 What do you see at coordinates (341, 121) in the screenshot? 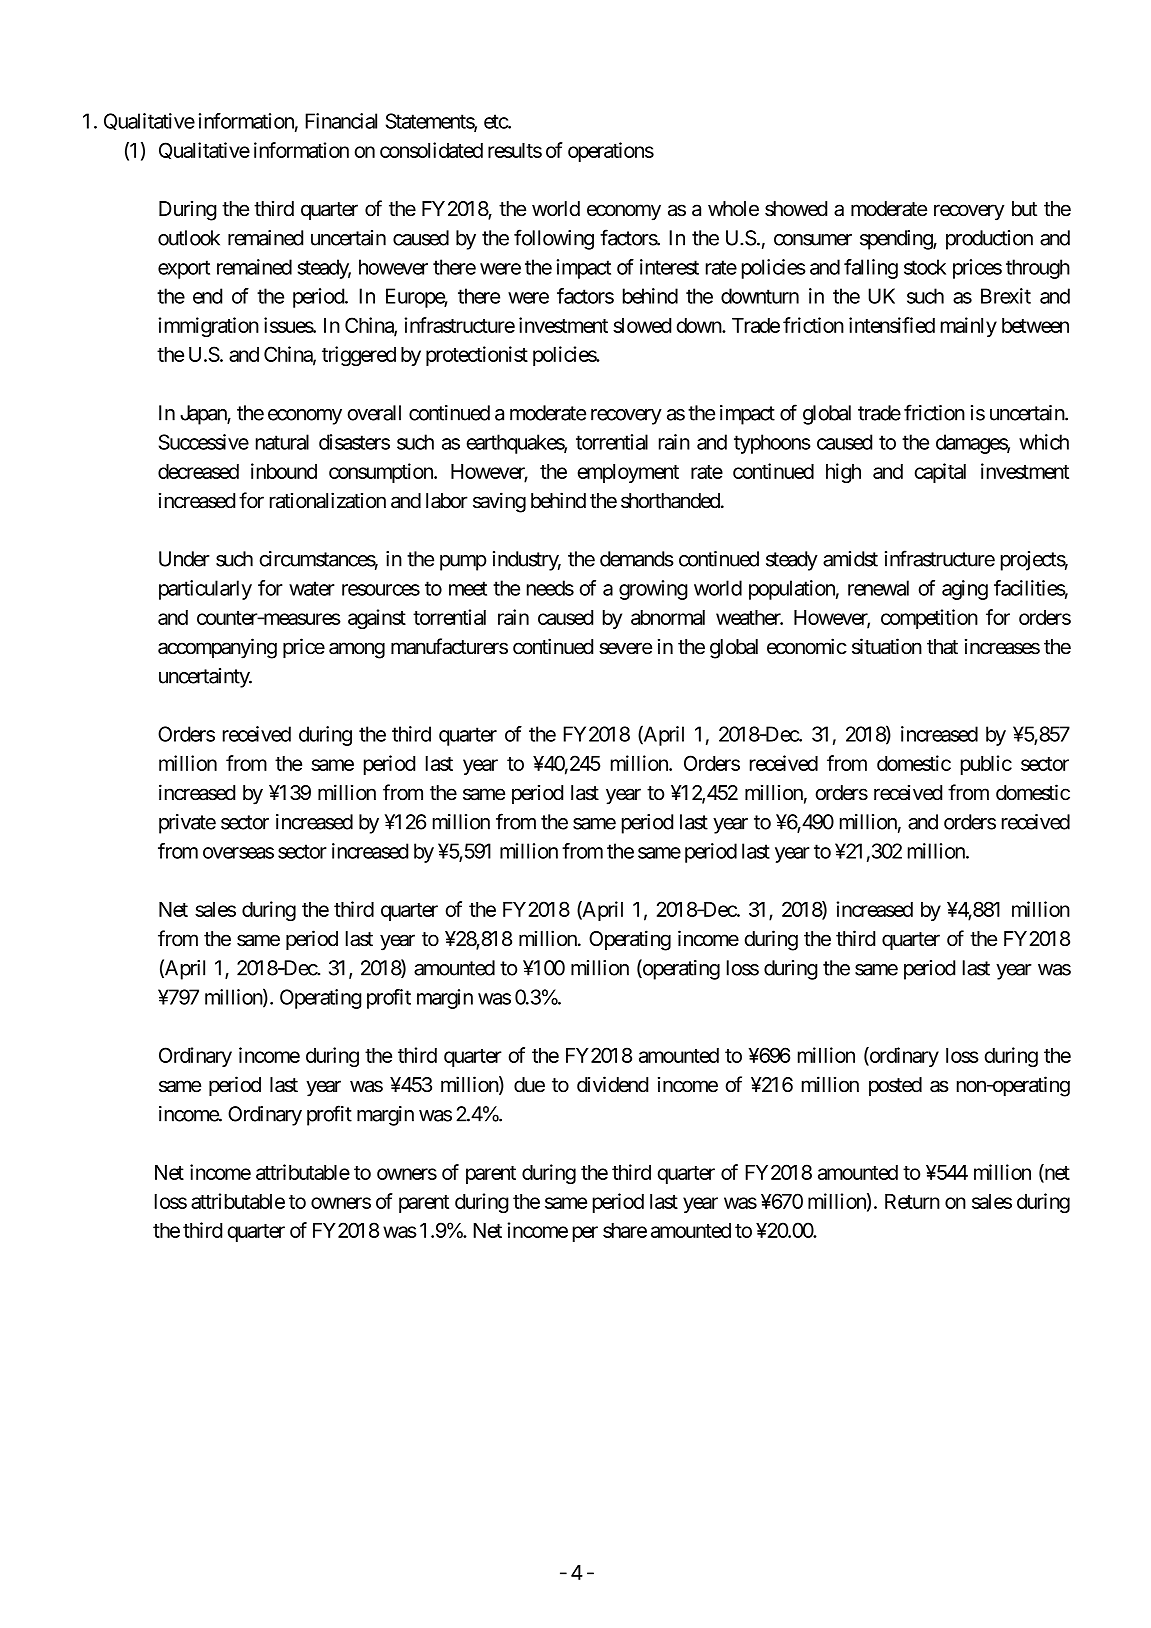
I see `Financial` at bounding box center [341, 121].
